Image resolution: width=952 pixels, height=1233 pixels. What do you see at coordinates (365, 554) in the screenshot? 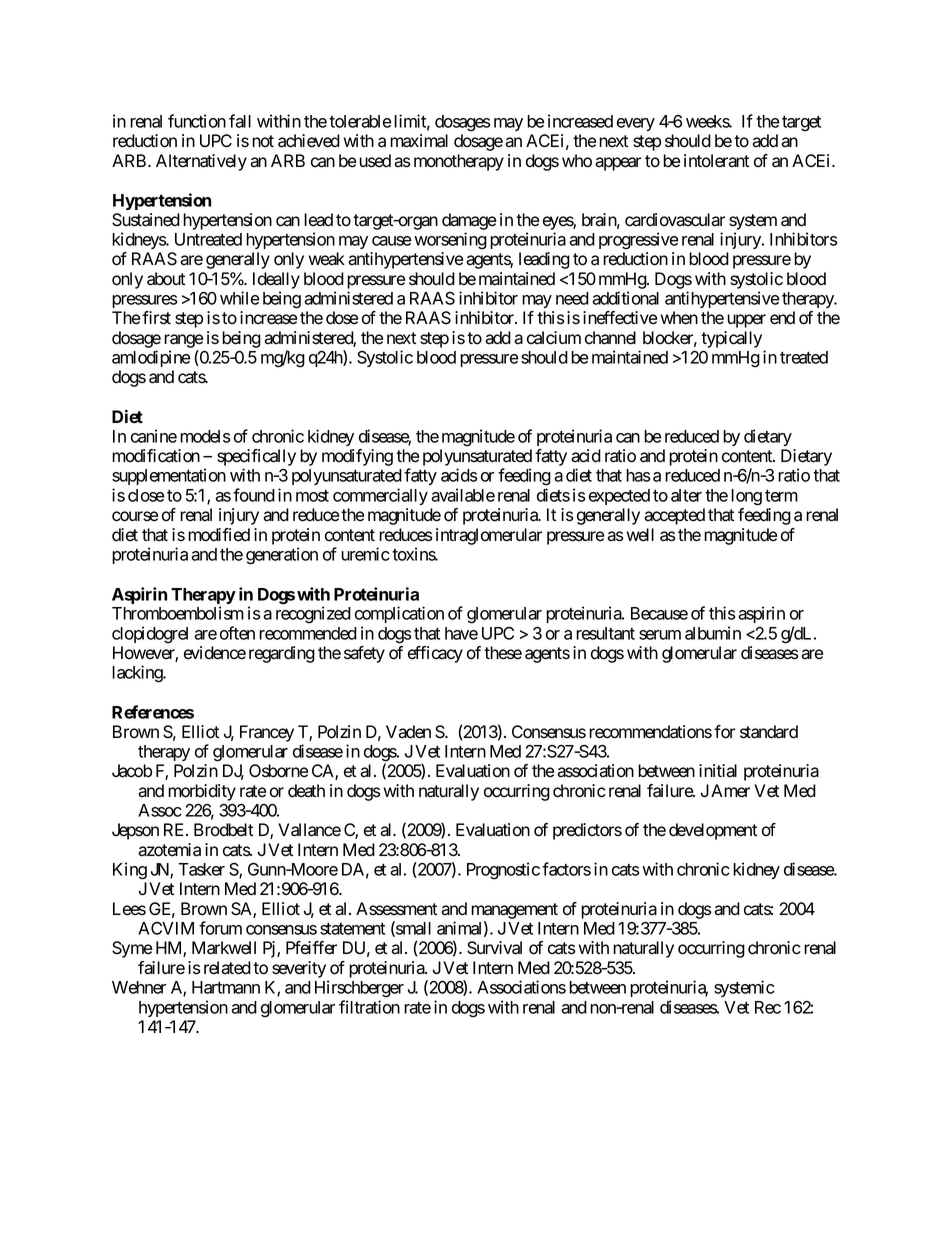
I see `uremic` at bounding box center [365, 554].
